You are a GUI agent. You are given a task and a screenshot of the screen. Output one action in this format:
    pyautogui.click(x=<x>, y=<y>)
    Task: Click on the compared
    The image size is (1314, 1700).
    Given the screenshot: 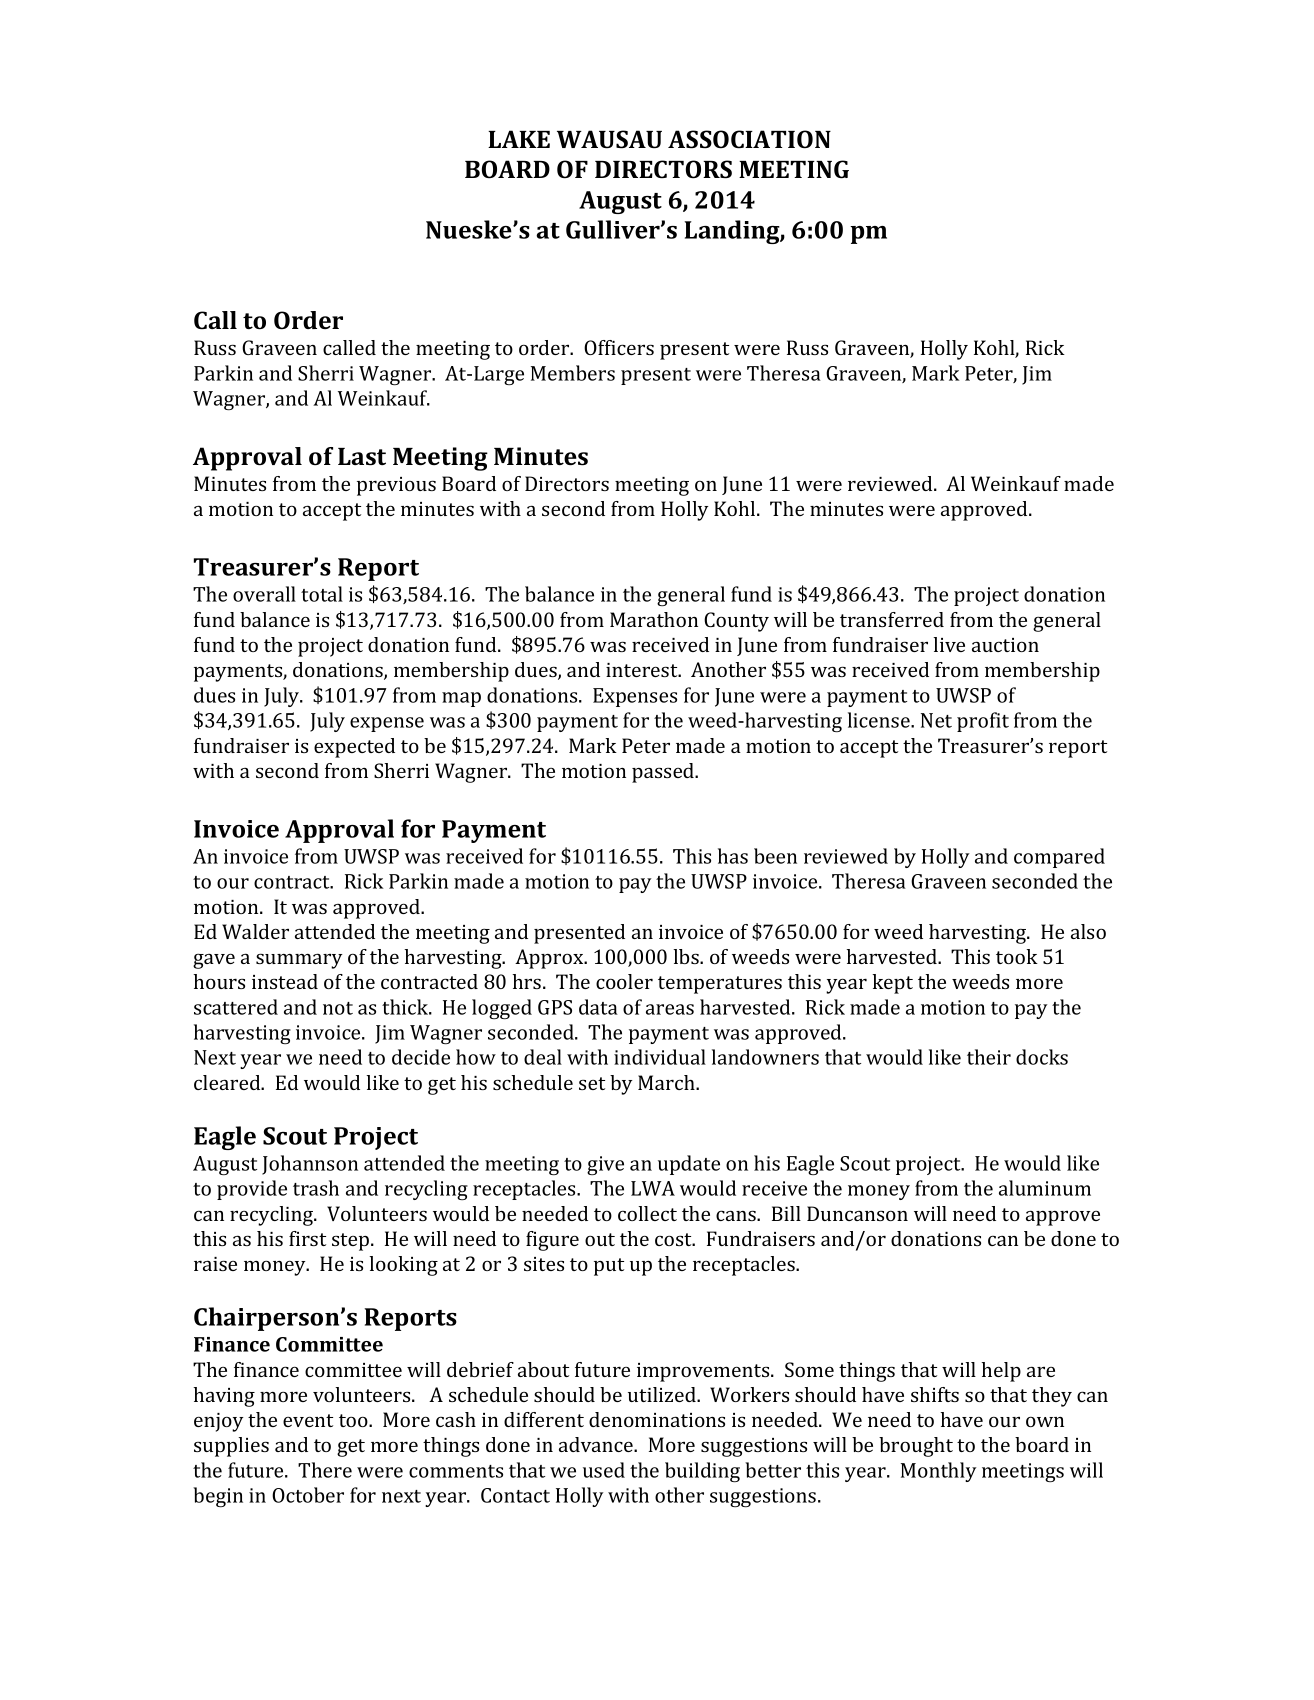 What is the action you would take?
    pyautogui.click(x=1059, y=858)
